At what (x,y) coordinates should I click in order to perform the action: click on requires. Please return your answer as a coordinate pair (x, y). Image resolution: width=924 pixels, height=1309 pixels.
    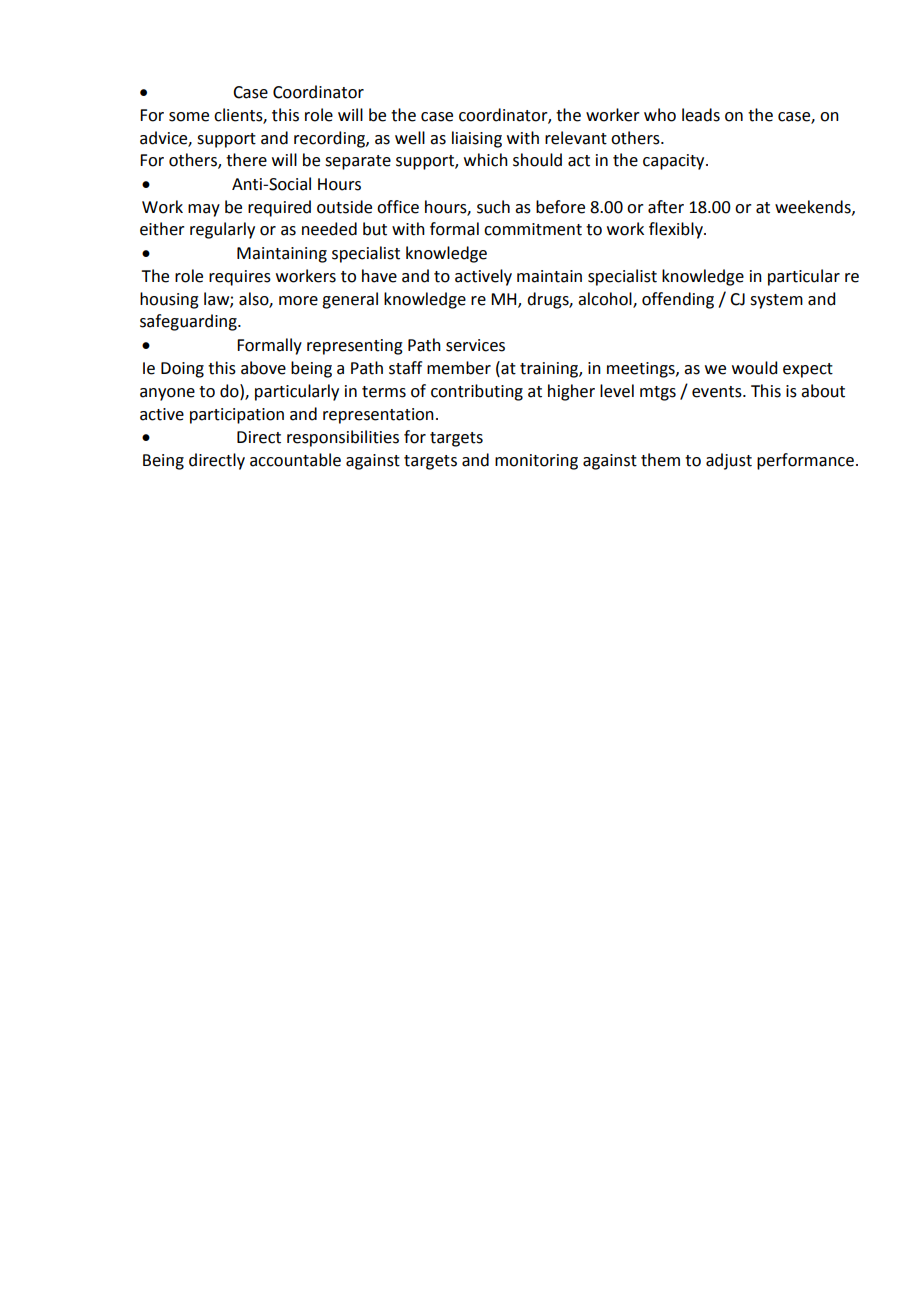
    Looking at the image, I should click on (240, 278).
